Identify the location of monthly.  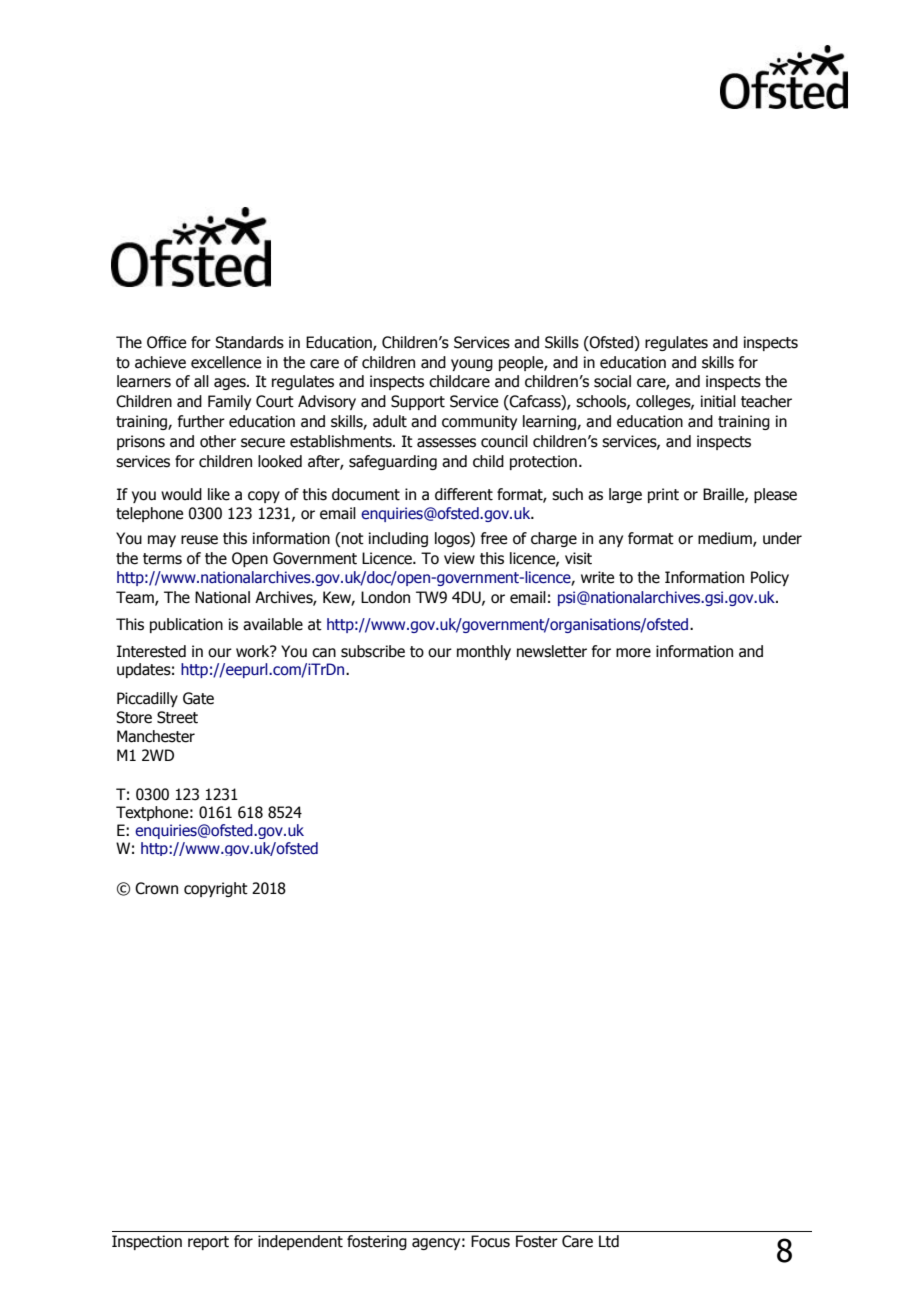
(484, 652).
